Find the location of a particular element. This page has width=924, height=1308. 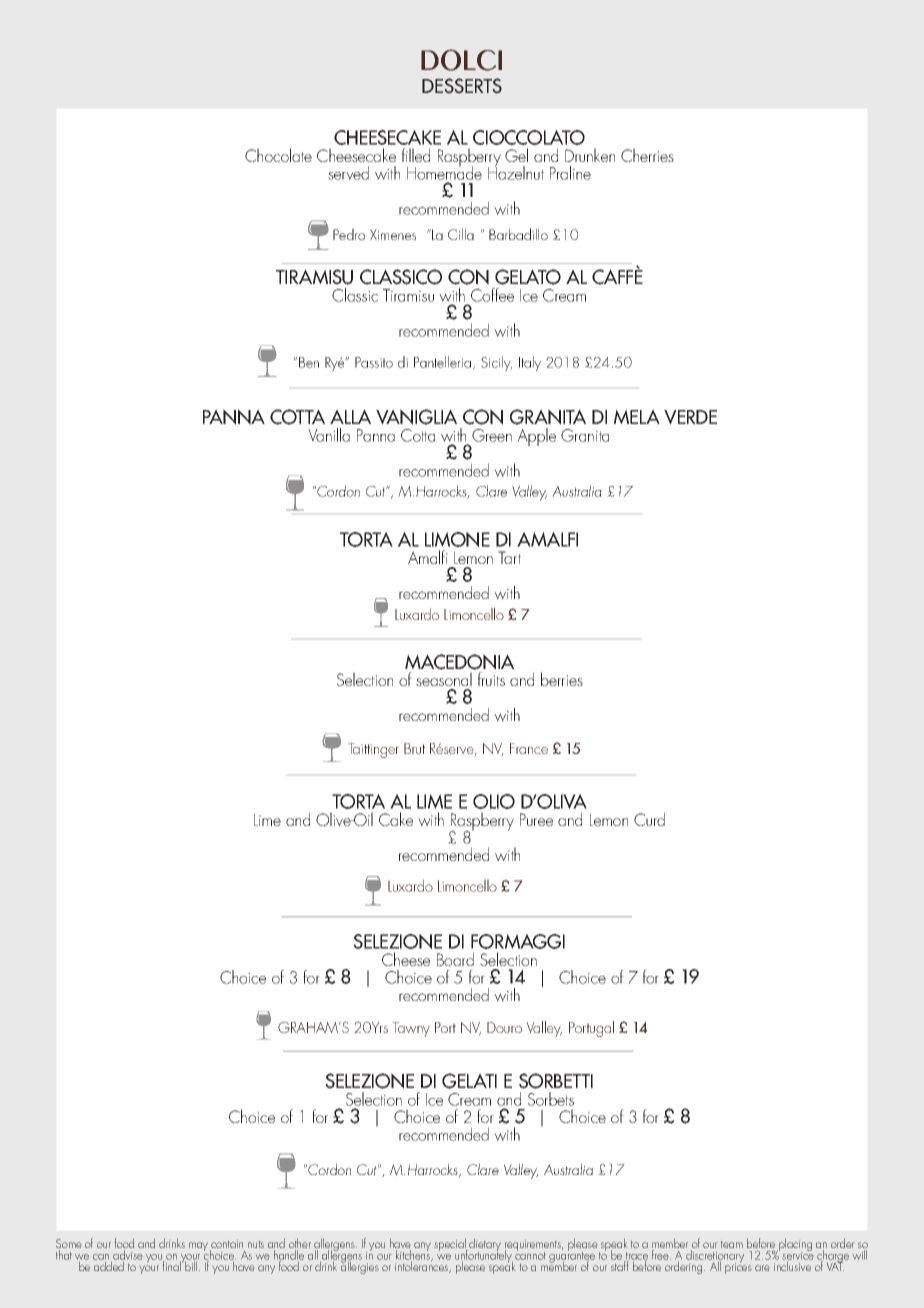

placing is located at coordinates (794, 1245).
